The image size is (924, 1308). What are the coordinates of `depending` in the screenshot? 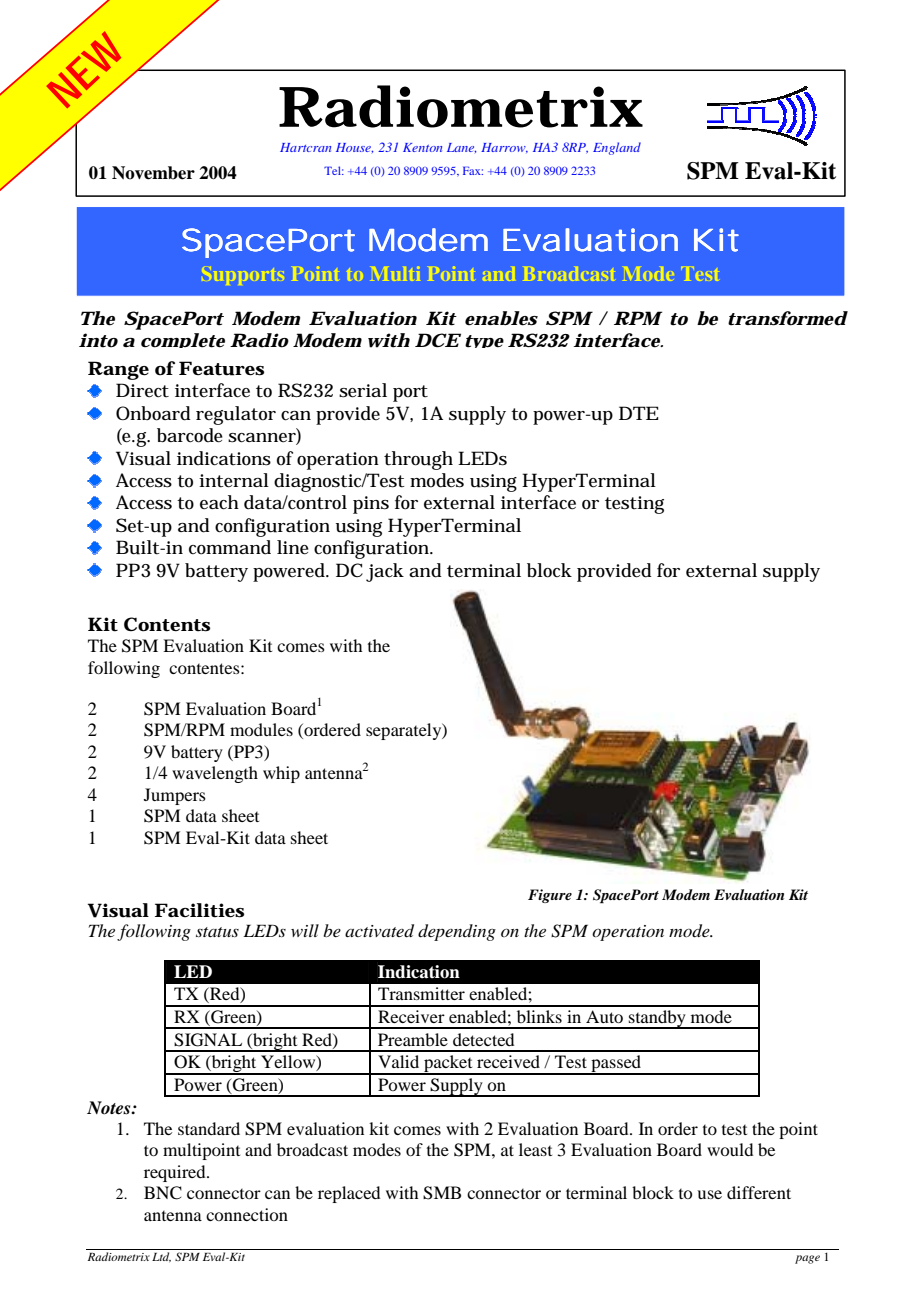 It's located at (457, 932).
